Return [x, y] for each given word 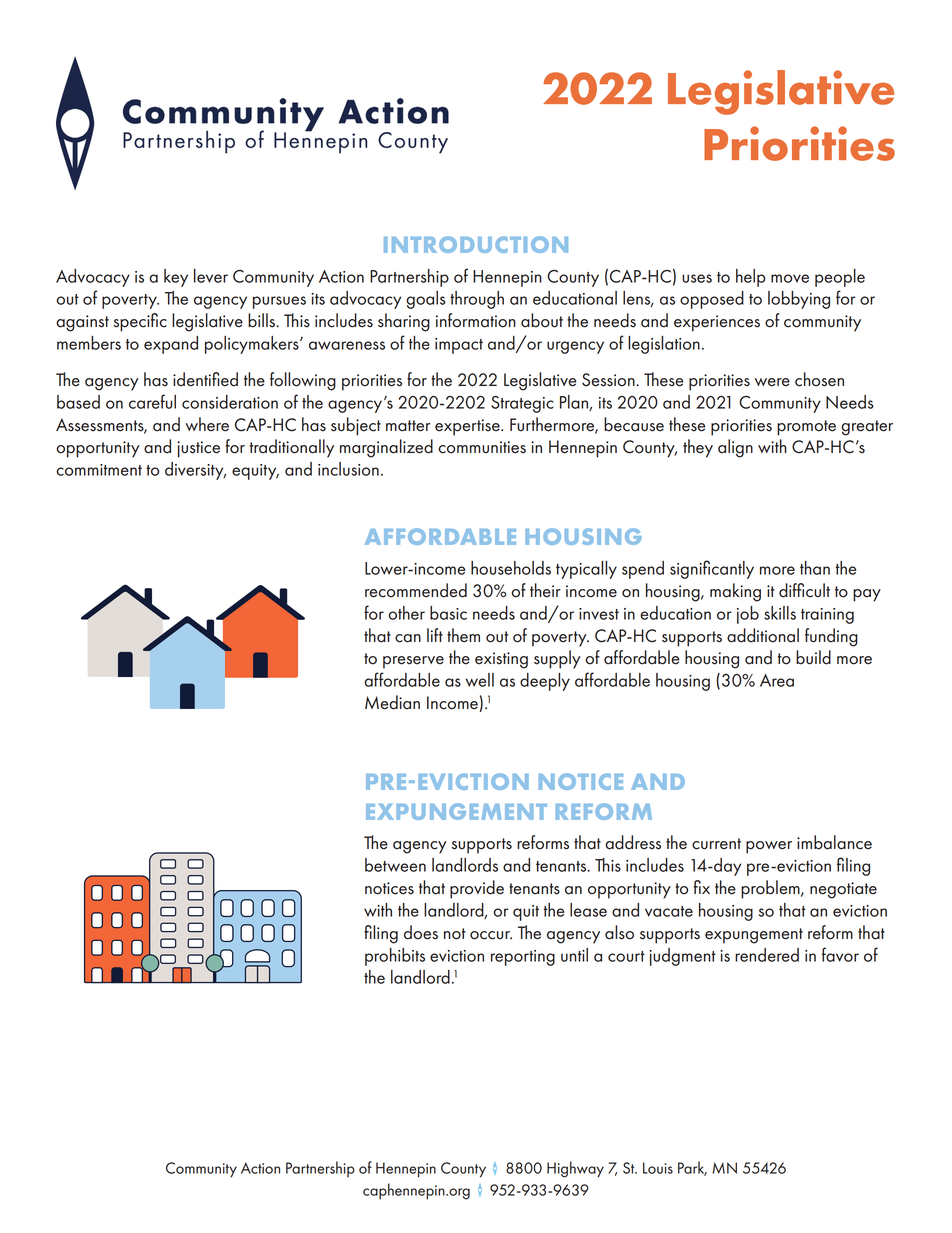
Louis [658, 1168]
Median [392, 702]
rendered [767, 955]
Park [692, 1168]
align [735, 448]
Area [777, 680]
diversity [195, 471]
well [479, 680]
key [176, 278]
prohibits [395, 957]
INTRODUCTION [476, 244]
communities [482, 447]
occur [491, 935]
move [790, 278]
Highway [575, 1169]
